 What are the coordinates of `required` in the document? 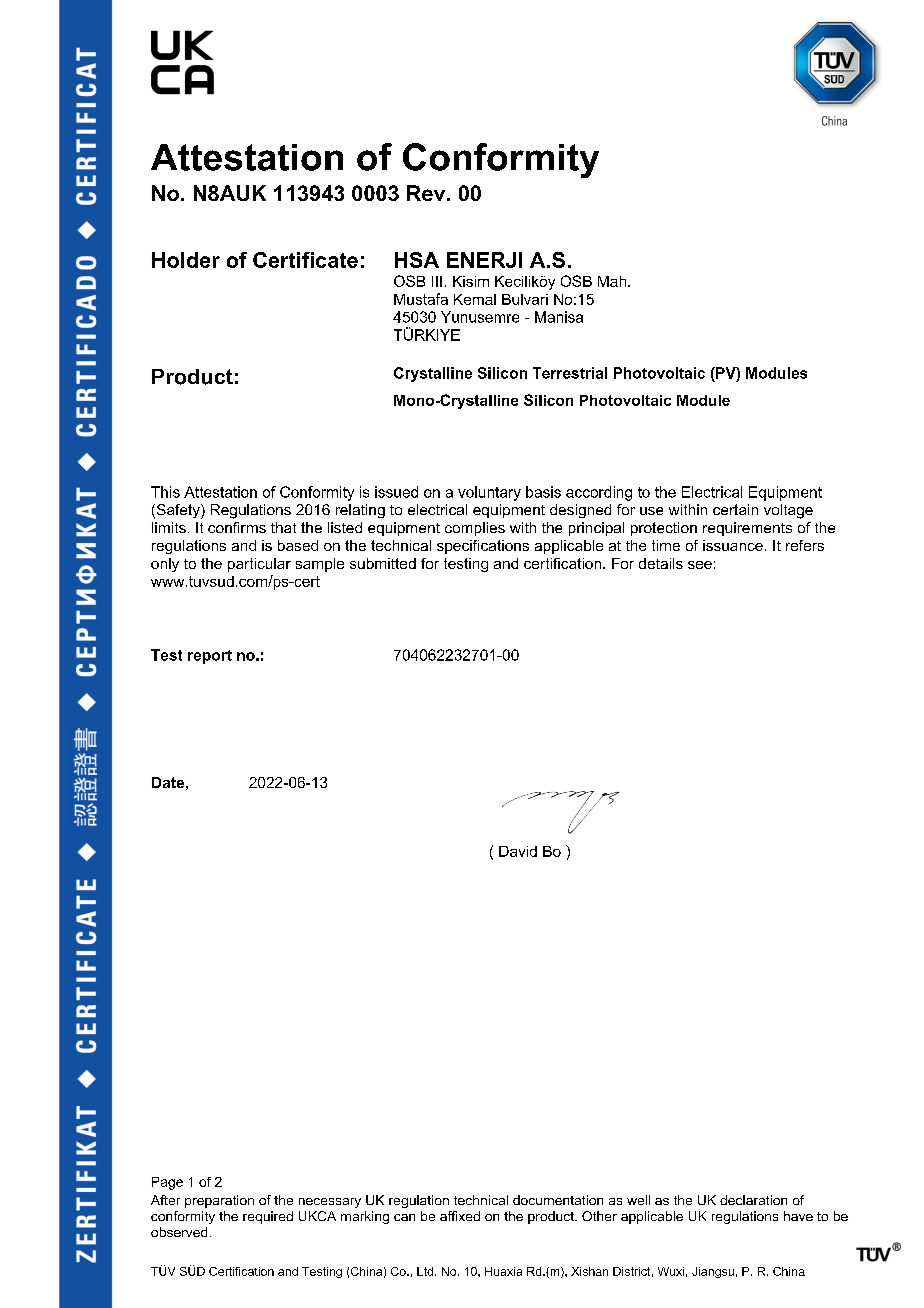 It's located at (268, 1217).
